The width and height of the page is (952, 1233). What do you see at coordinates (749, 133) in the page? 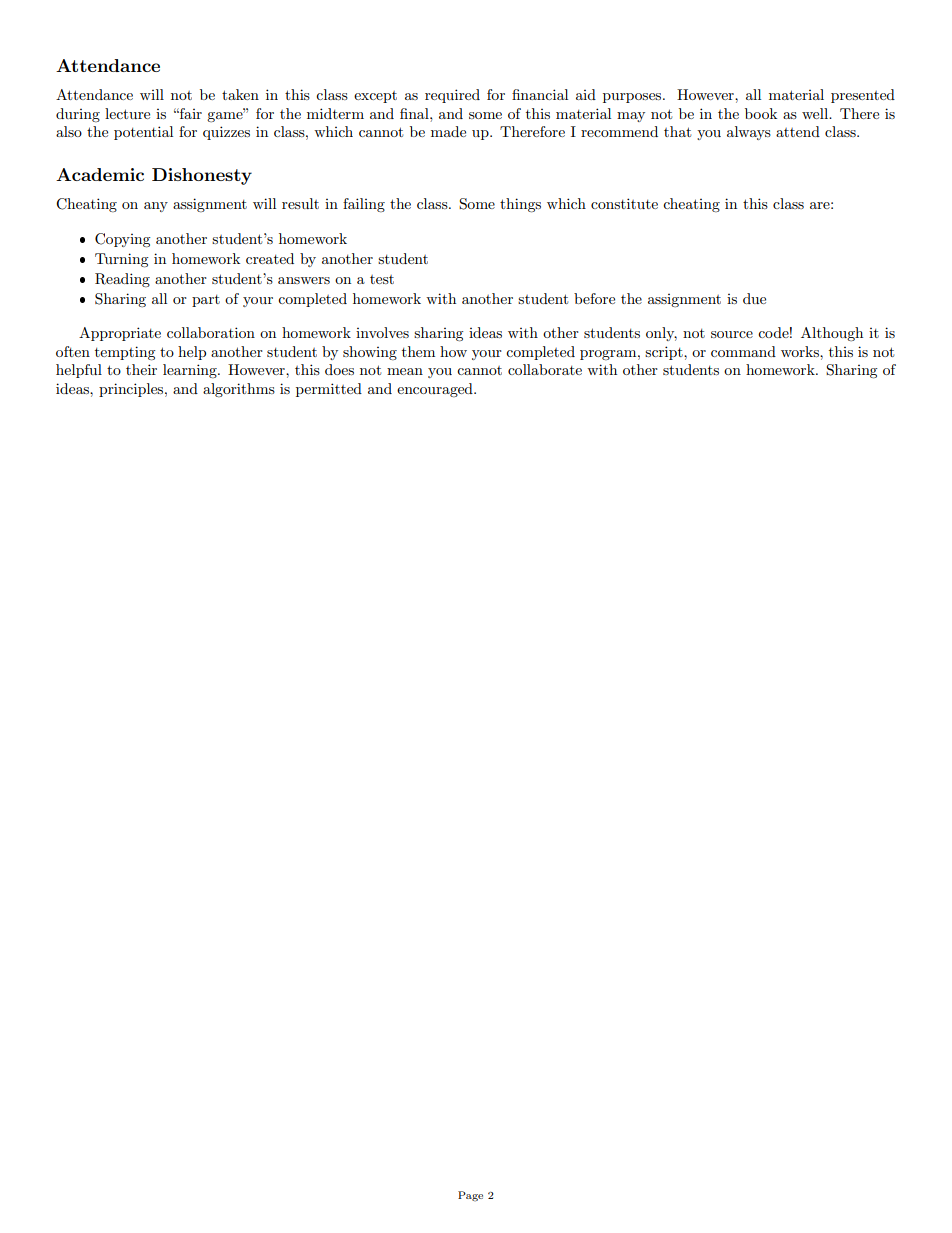
I see `always` at bounding box center [749, 133].
